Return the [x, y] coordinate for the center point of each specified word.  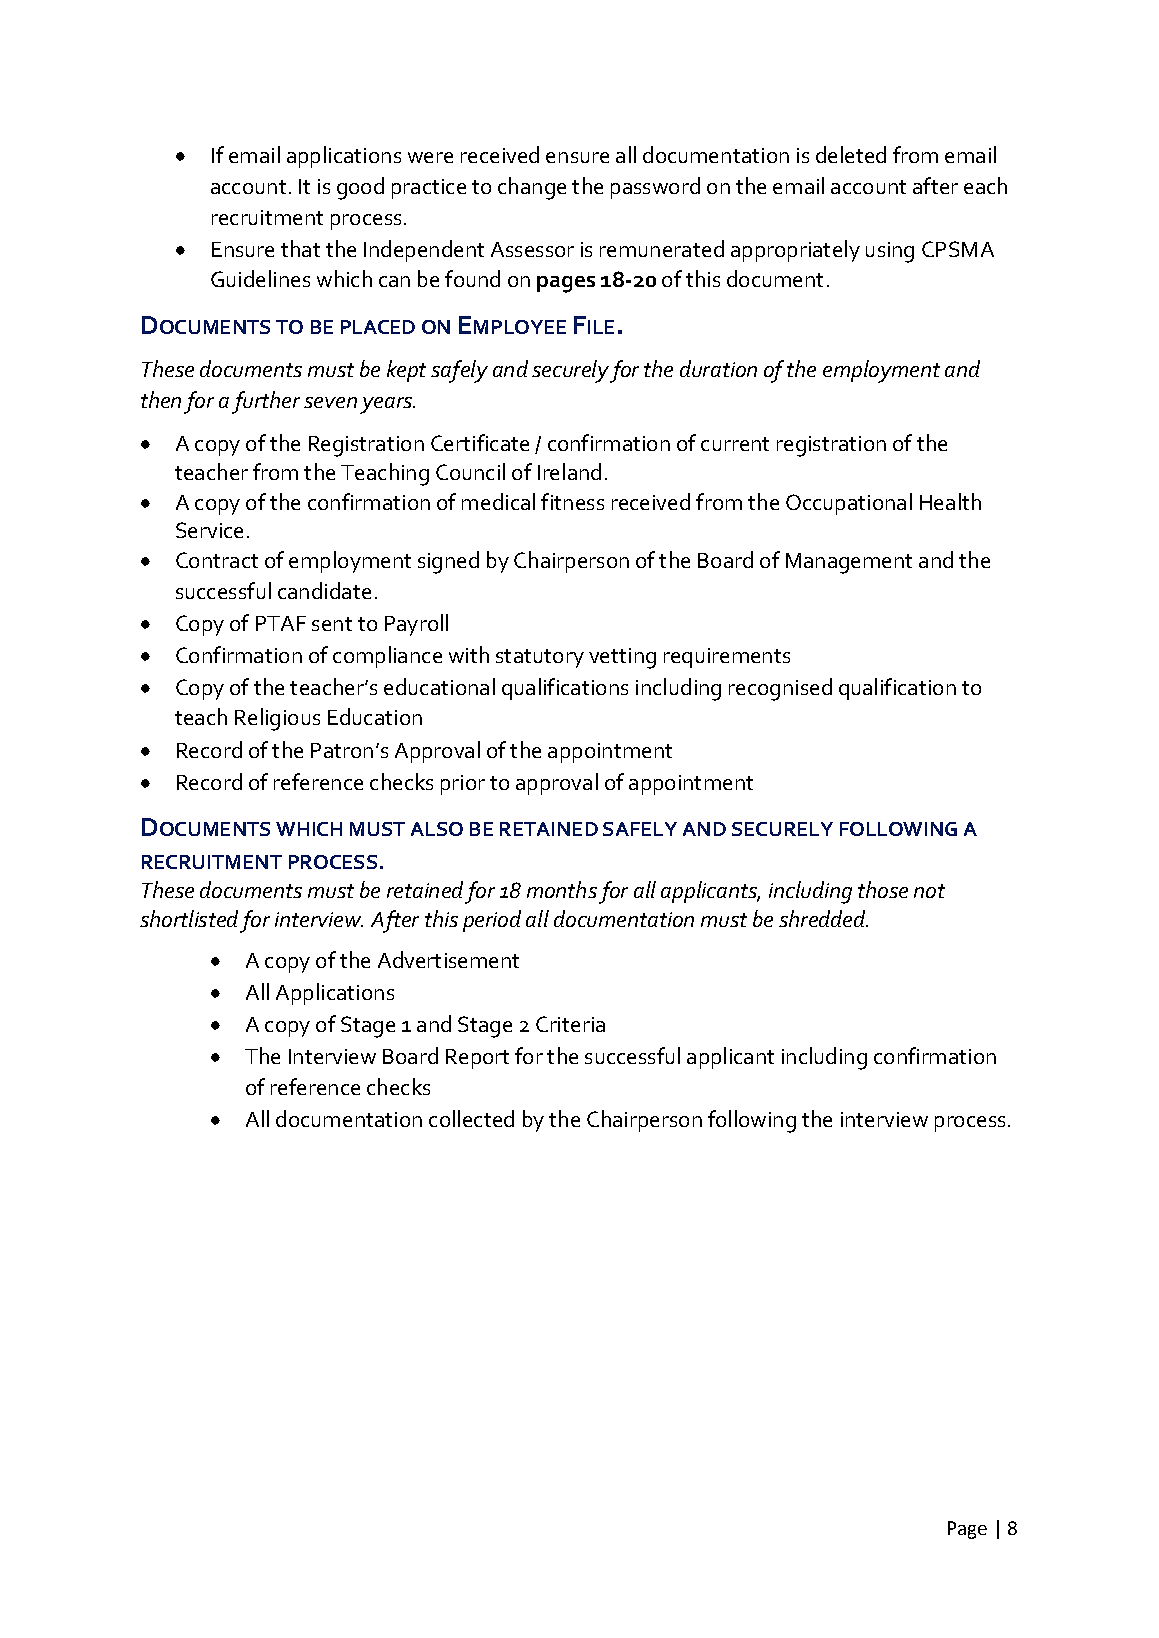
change [532, 188]
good [360, 188]
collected [471, 1118]
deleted [851, 154]
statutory [540, 658]
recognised [780, 689]
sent [332, 624]
